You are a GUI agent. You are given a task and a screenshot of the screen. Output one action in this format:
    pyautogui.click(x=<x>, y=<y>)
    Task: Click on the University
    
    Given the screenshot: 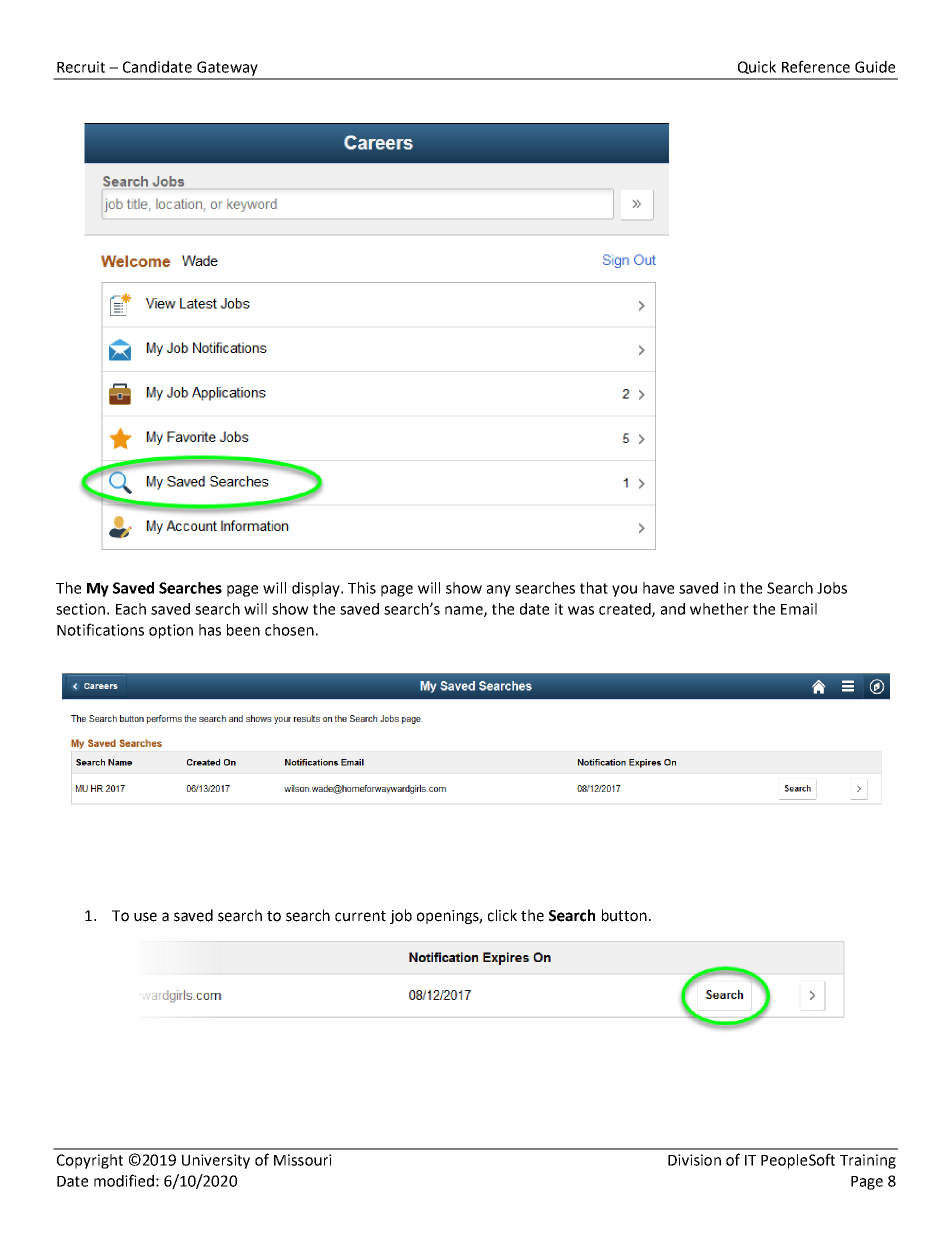 What is the action you would take?
    pyautogui.click(x=216, y=1161)
